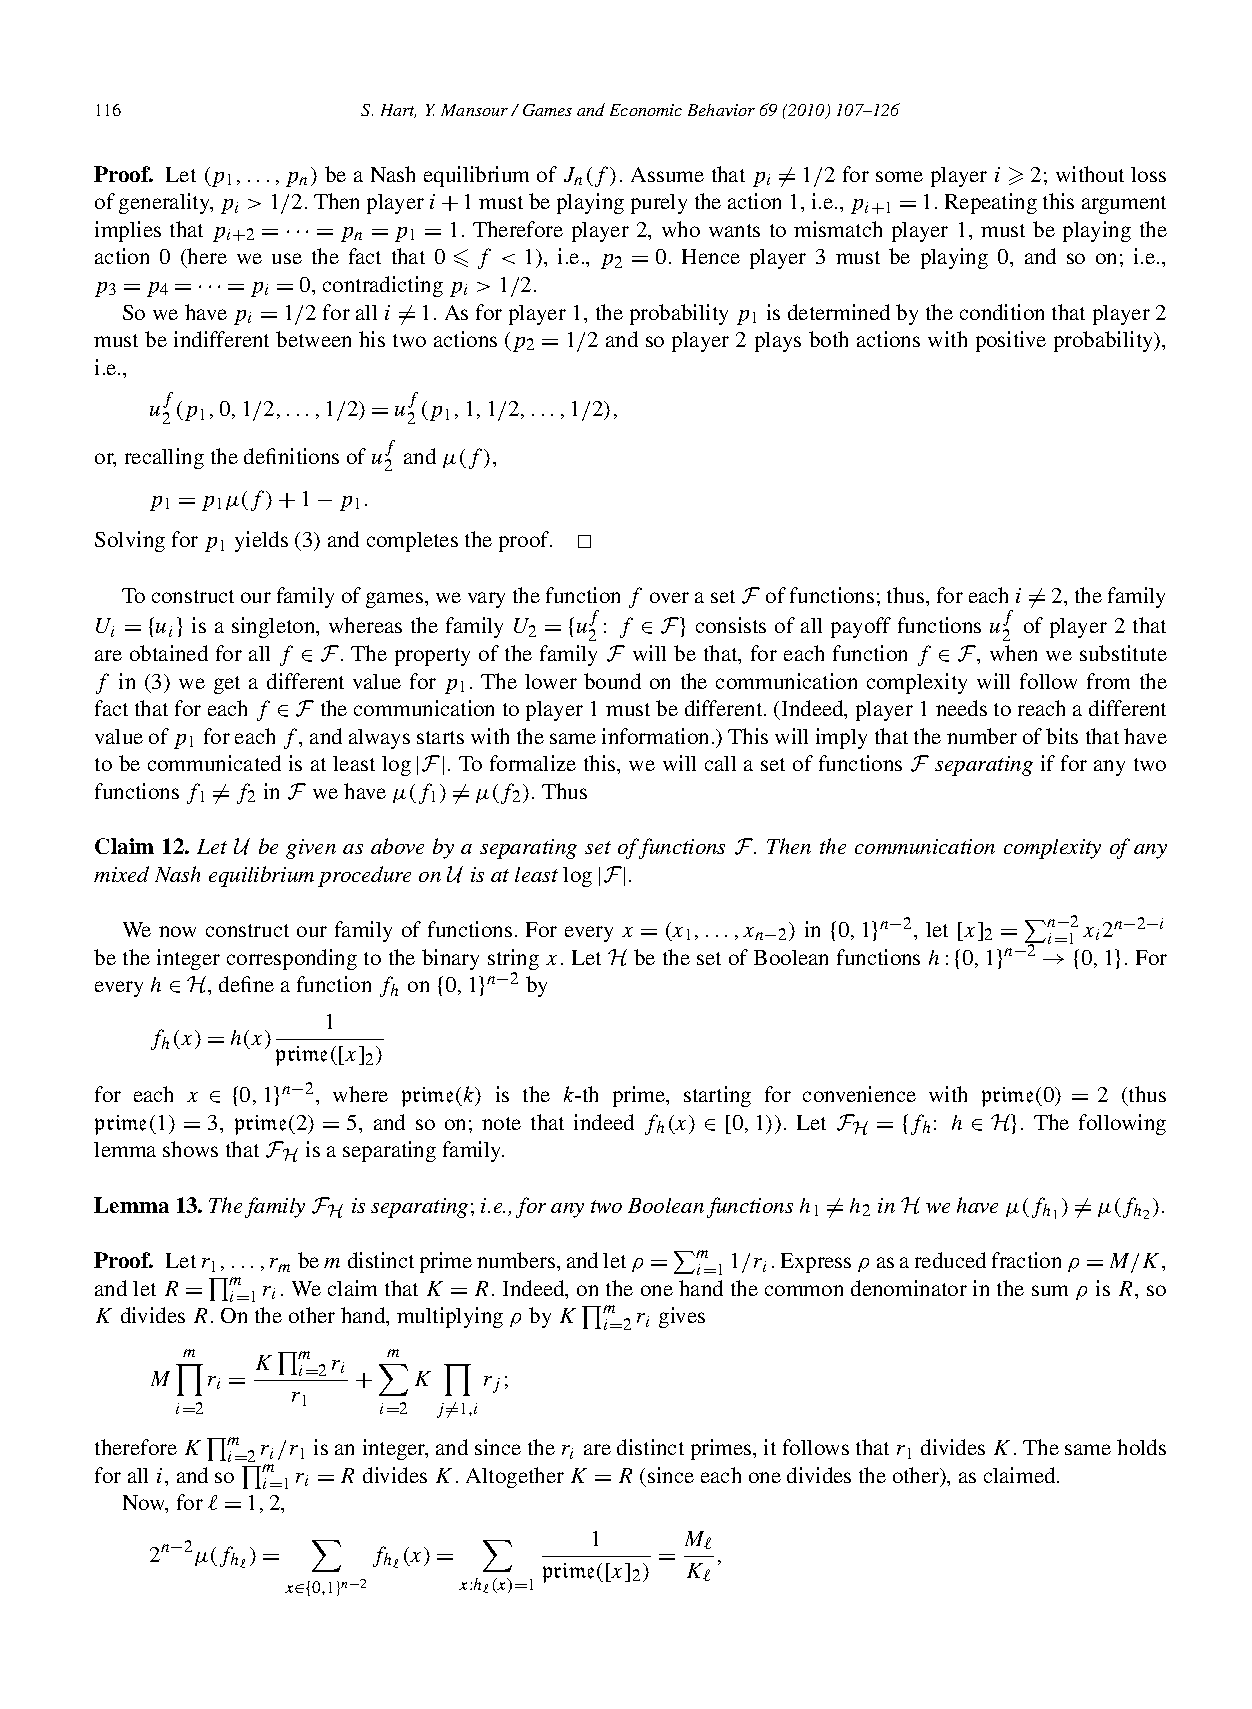 The height and width of the screenshot is (1709, 1252). What do you see at coordinates (513, 959) in the screenshot?
I see `string` at bounding box center [513, 959].
